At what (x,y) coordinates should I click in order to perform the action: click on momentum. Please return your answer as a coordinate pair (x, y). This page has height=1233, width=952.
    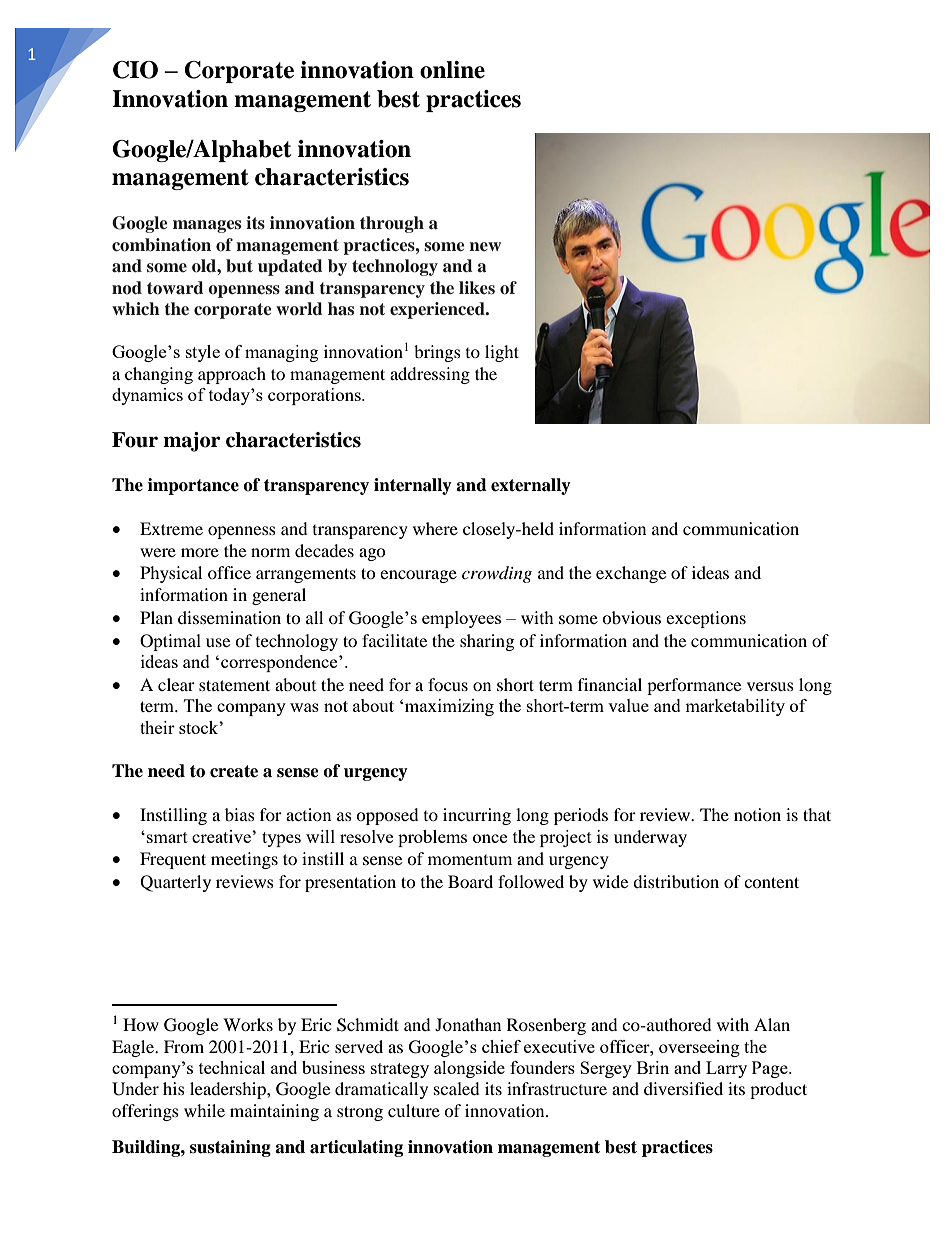
    Looking at the image, I should click on (470, 860).
